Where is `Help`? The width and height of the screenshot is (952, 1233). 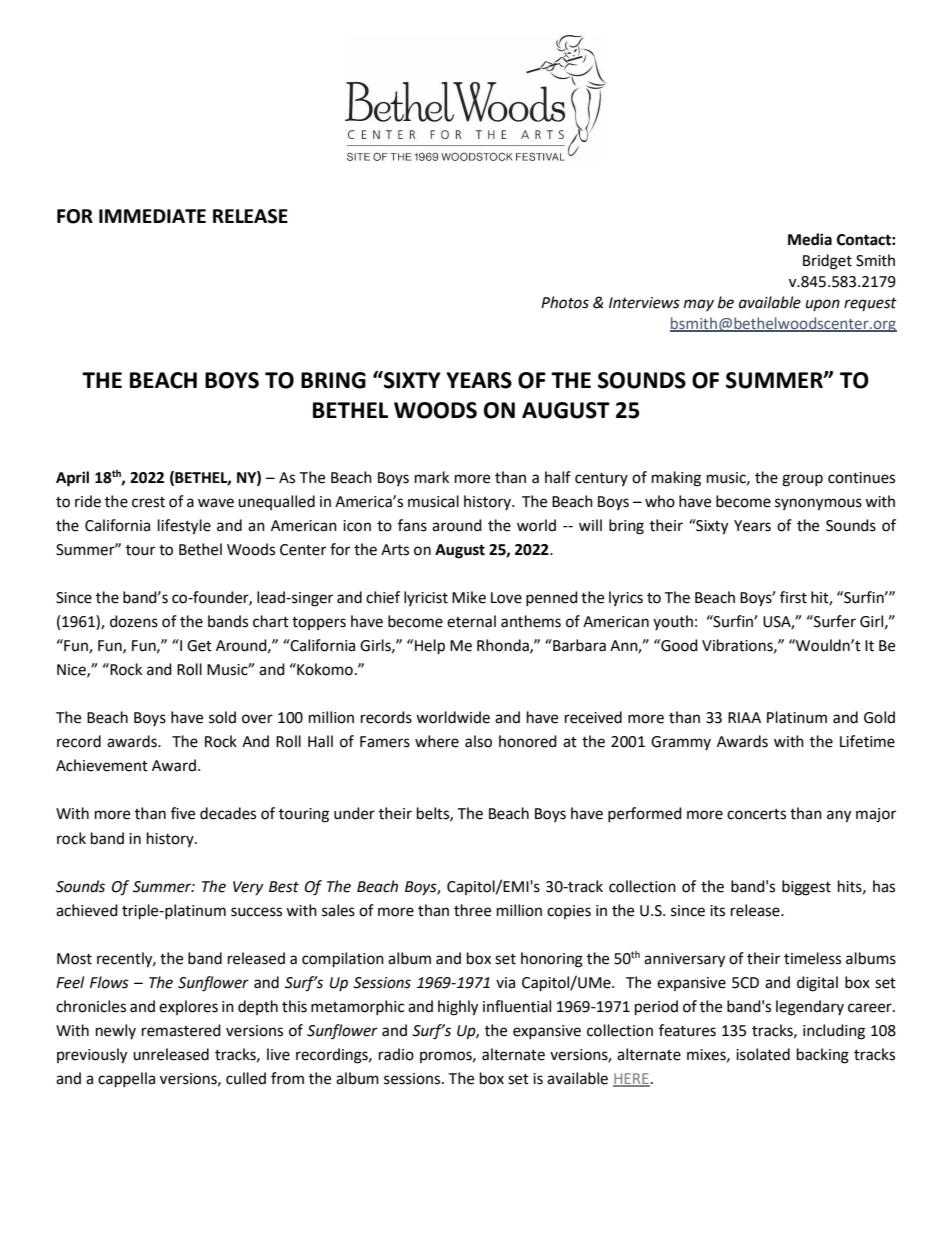 Help is located at coordinates (430, 647).
